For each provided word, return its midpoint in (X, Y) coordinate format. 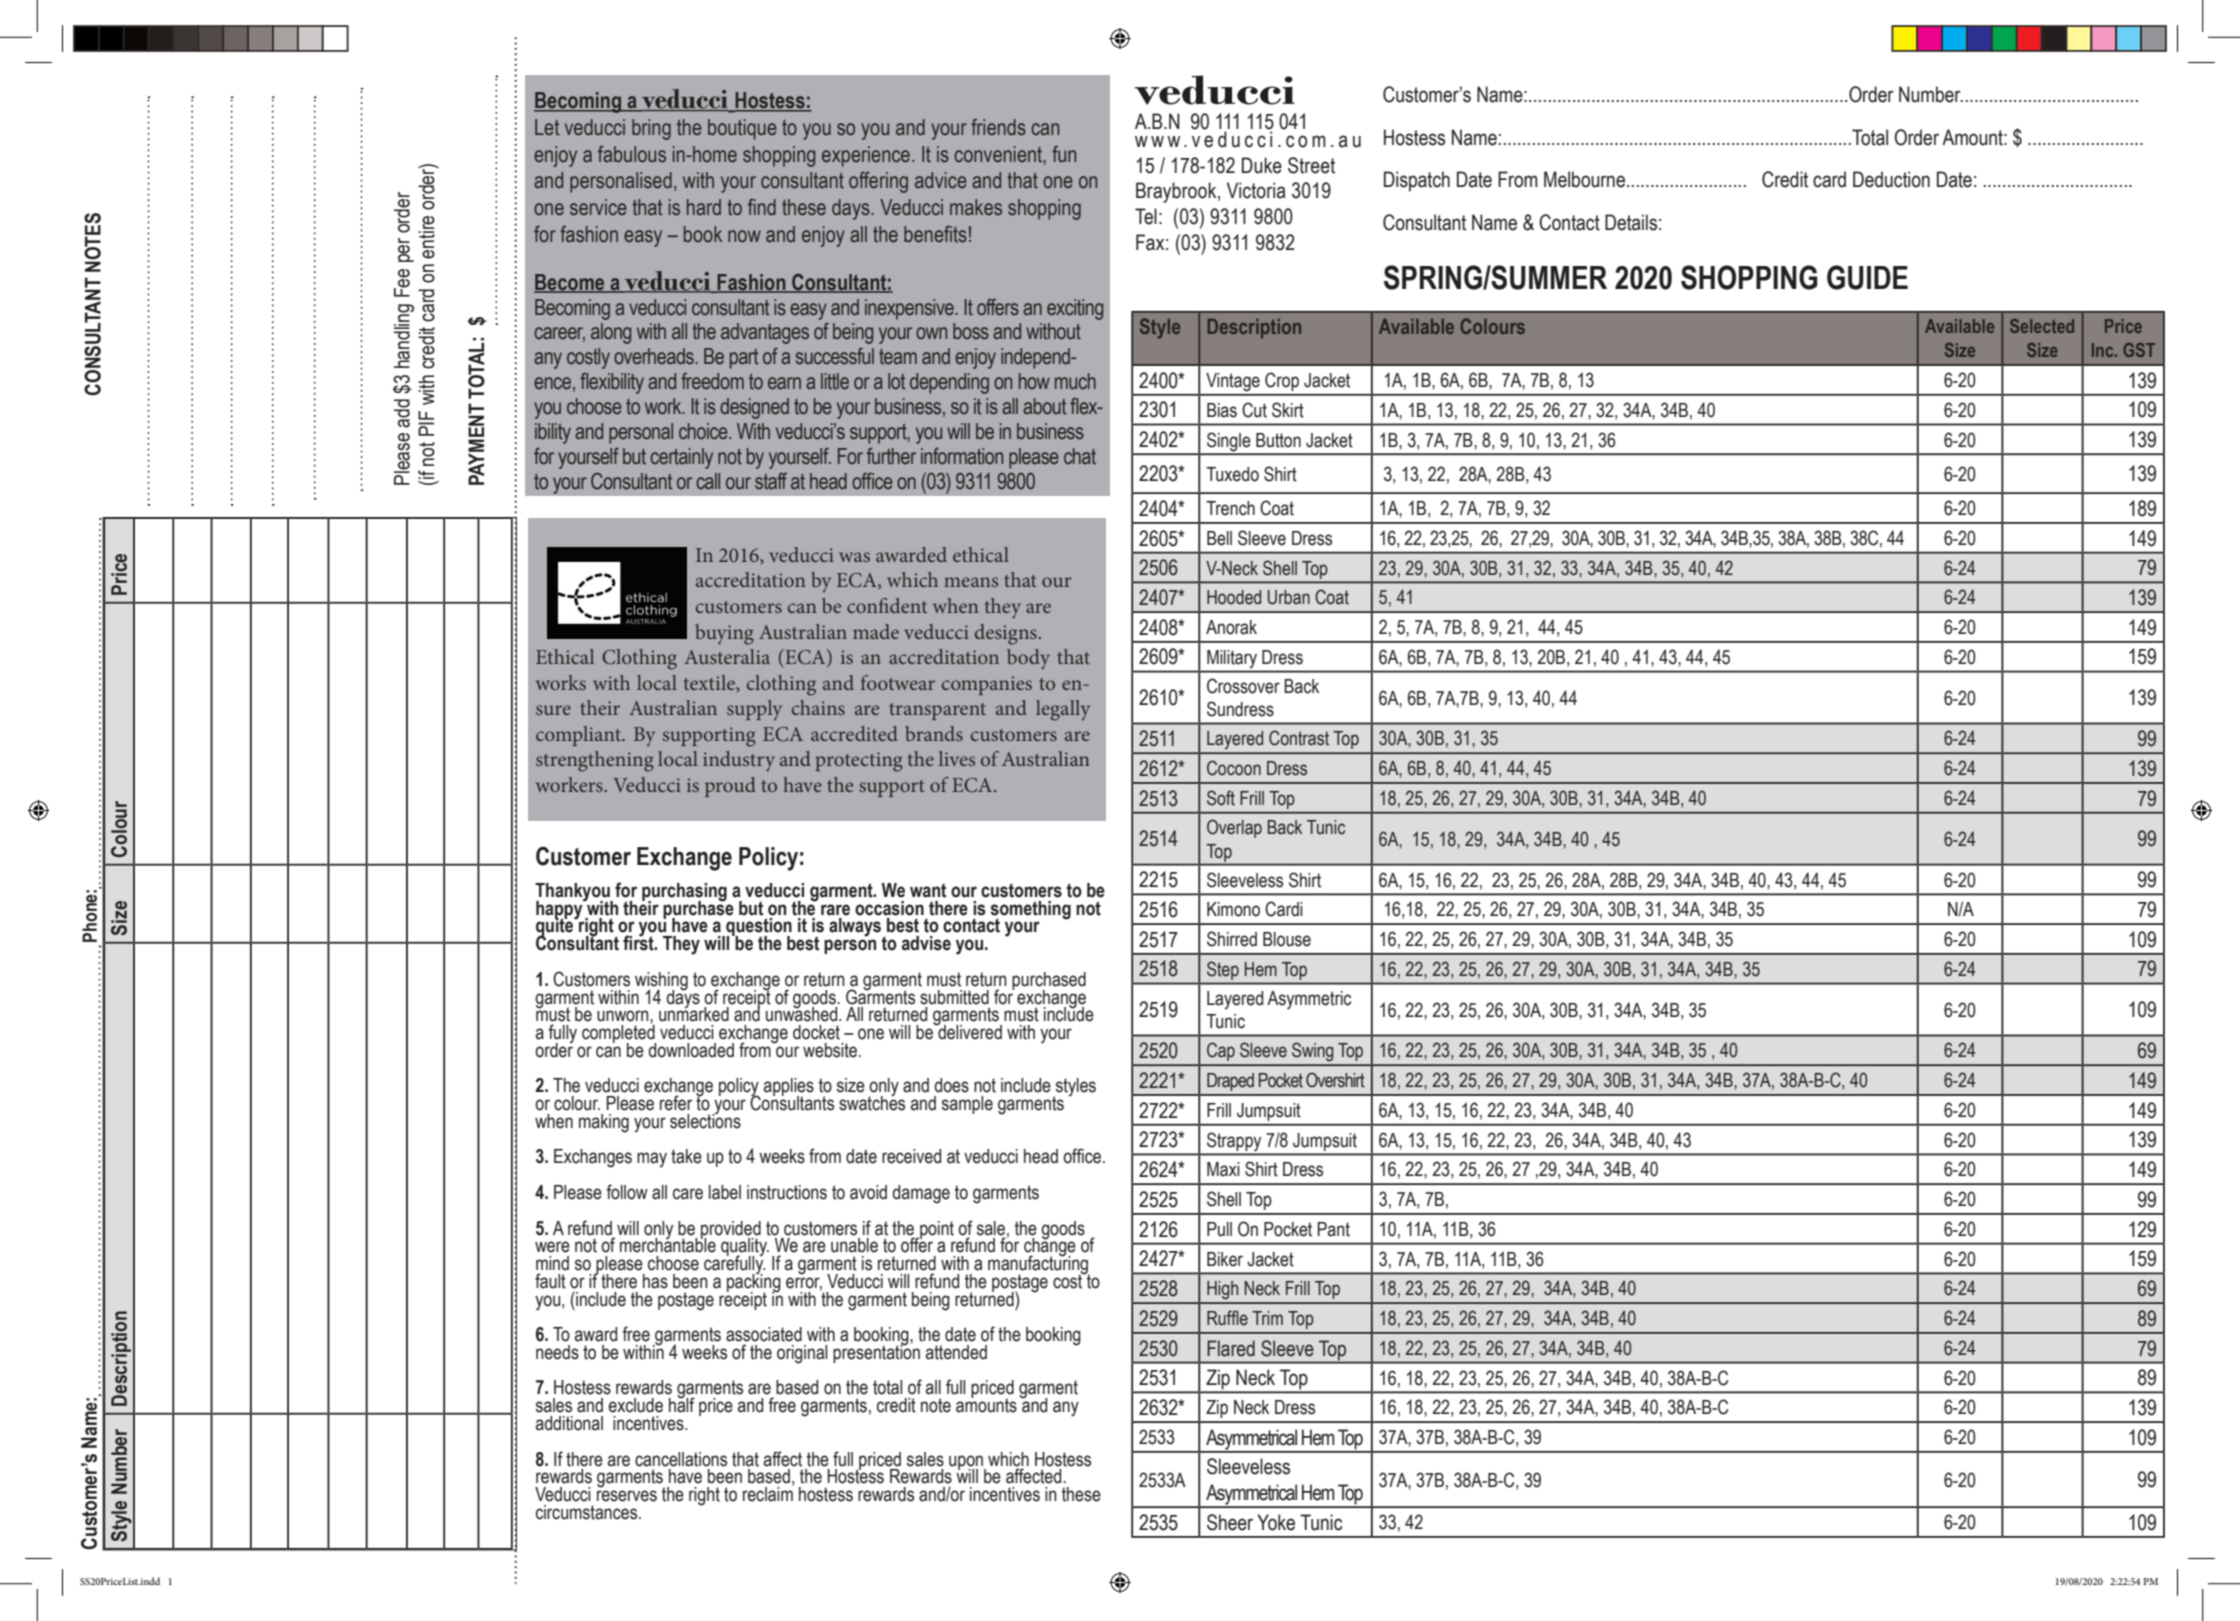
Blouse (1287, 939)
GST (2139, 350)
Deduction (1891, 179)
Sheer (1230, 1522)
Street (1311, 165)
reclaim (768, 1493)
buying (724, 634)
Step (1223, 971)
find (762, 207)
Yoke (1276, 1522)
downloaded (691, 1050)
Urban (1289, 597)
